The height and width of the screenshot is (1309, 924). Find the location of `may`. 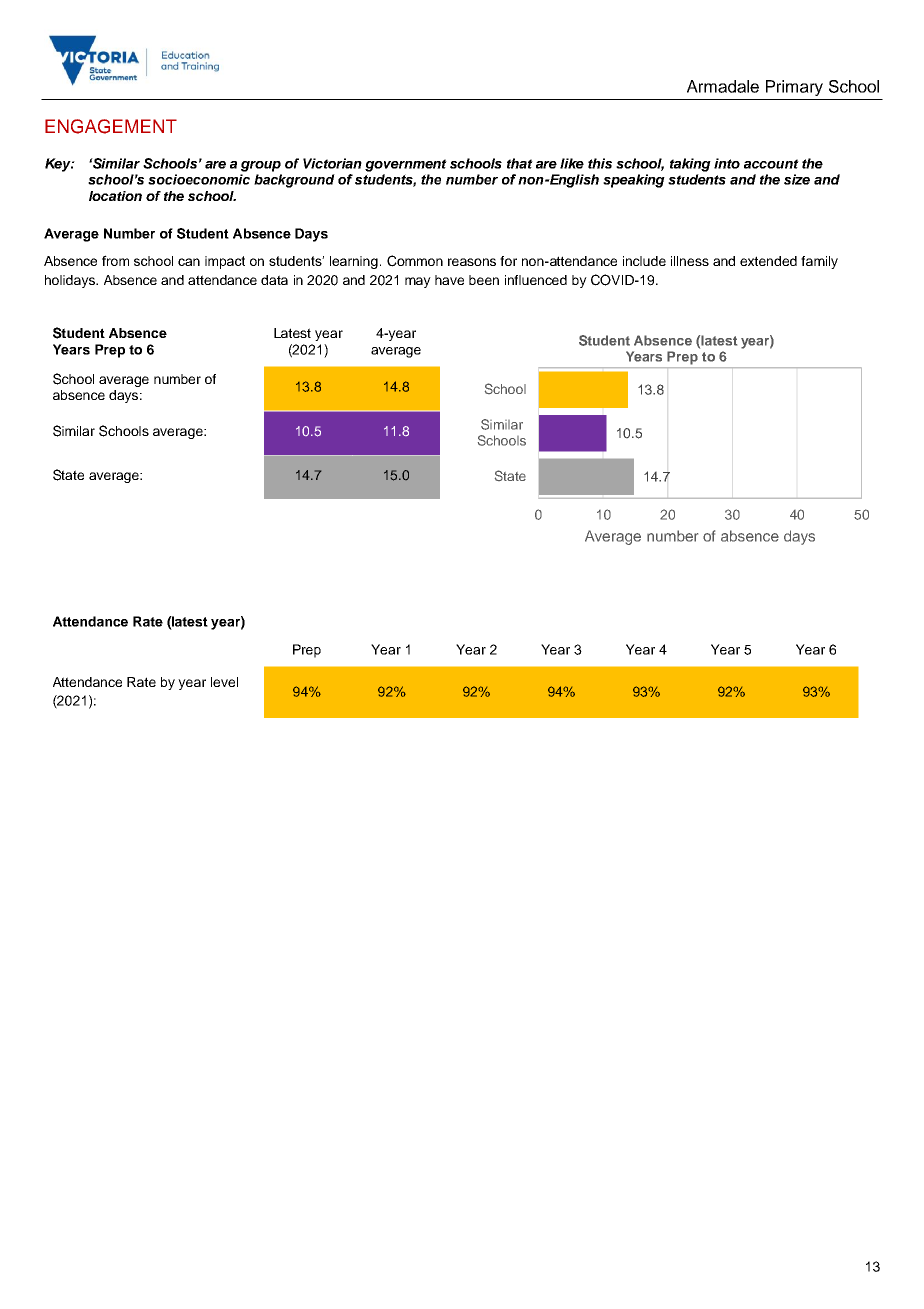

may is located at coordinates (418, 282).
